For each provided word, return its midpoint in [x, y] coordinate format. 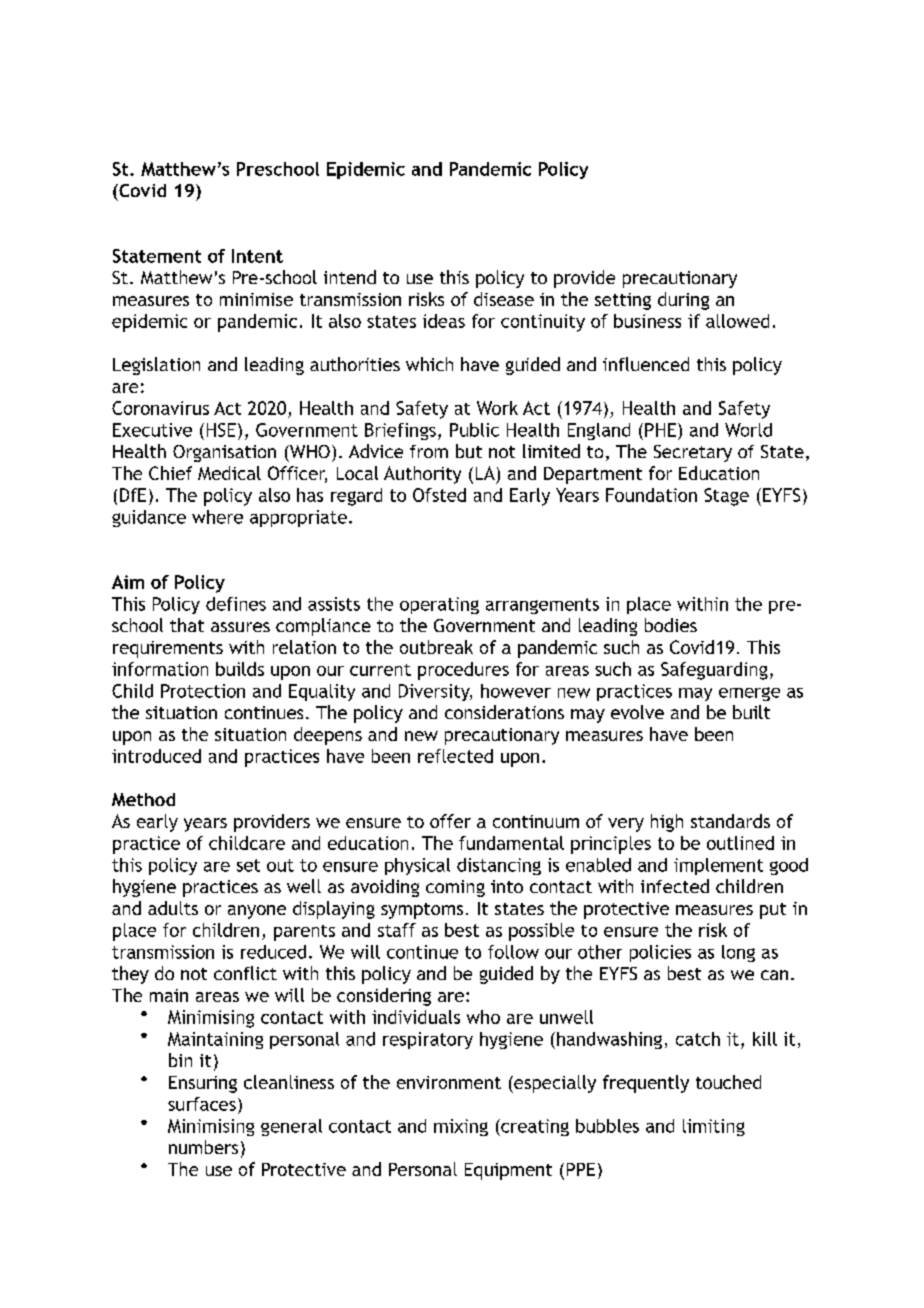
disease [504, 299]
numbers [203, 1147]
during [683, 301]
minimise [256, 299]
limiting [714, 1127]
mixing [461, 1127]
